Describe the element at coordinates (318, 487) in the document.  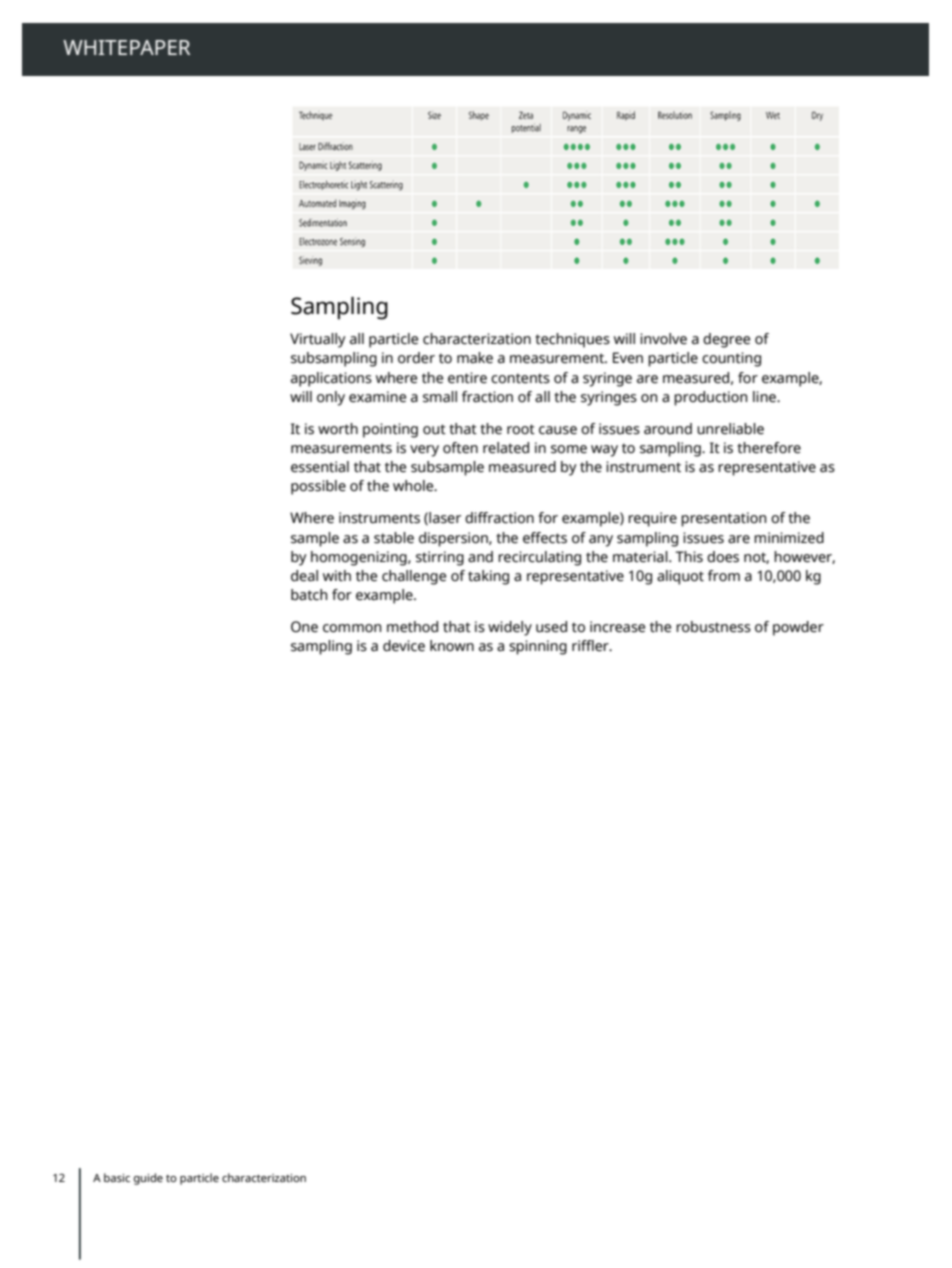
I see `possible` at that location.
